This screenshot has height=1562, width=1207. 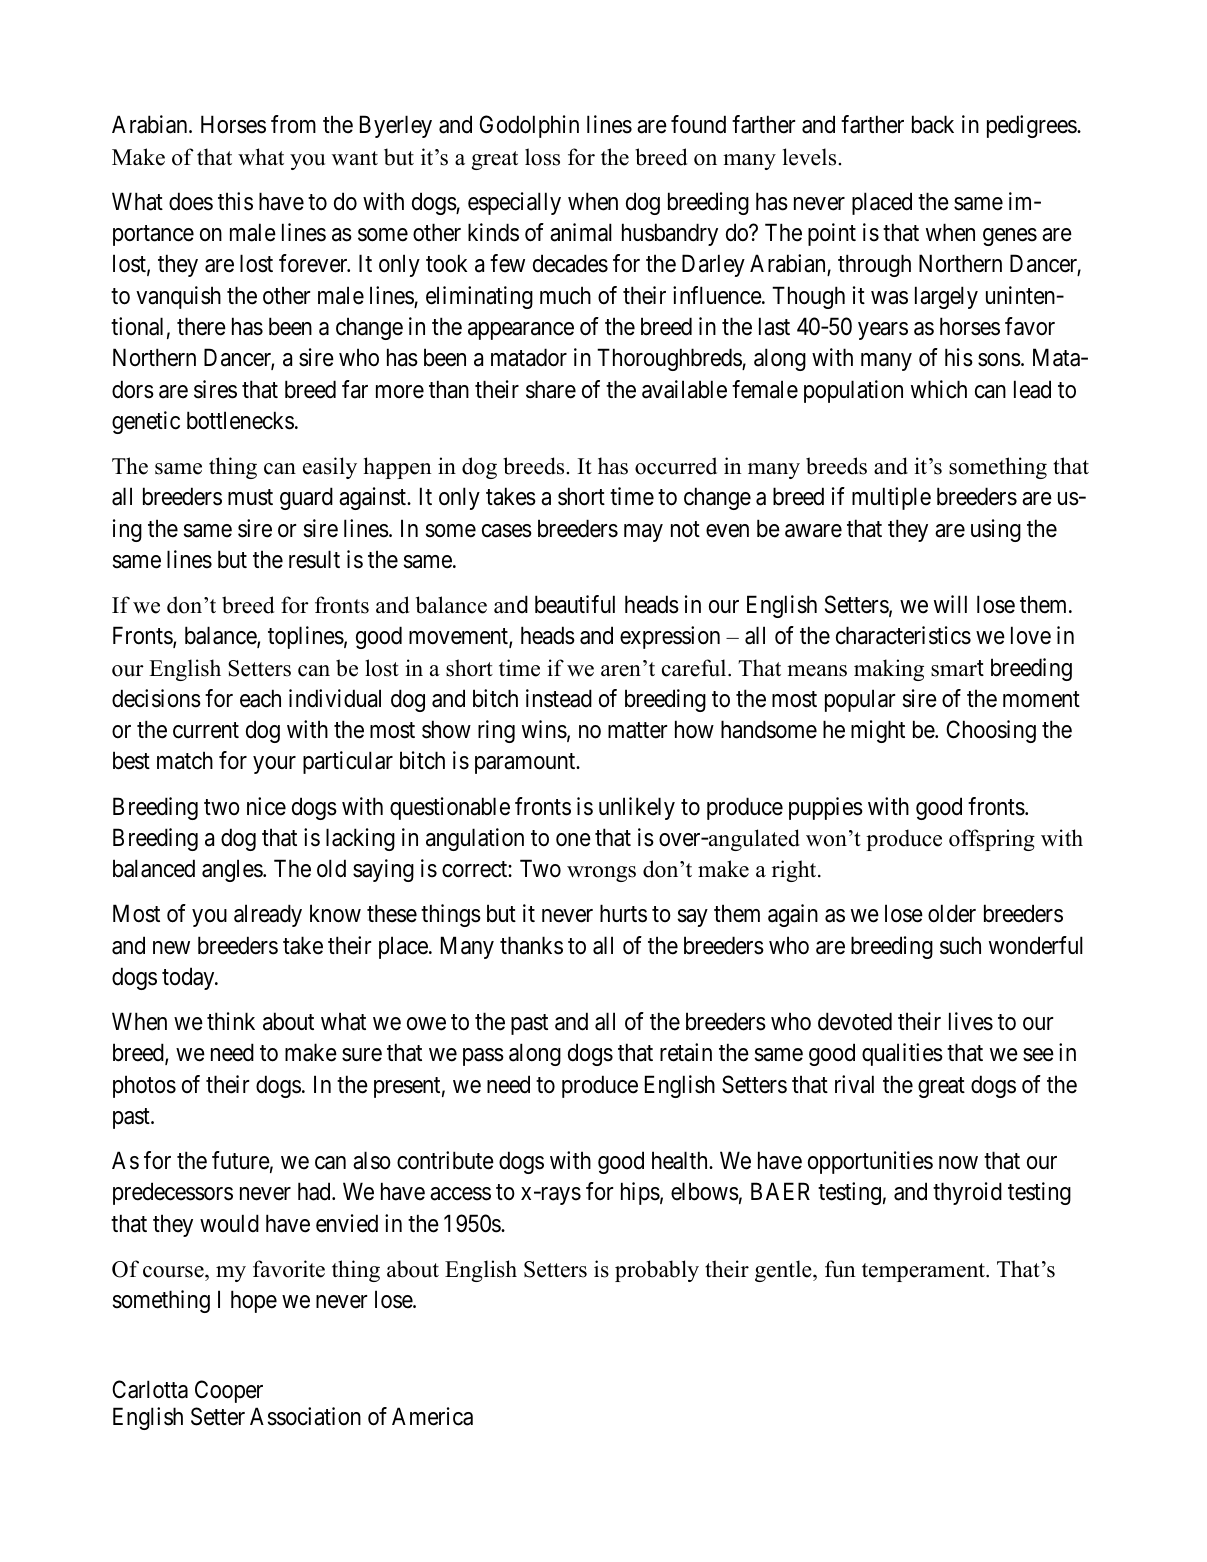 What do you see at coordinates (231, 1021) in the screenshot?
I see `think` at bounding box center [231, 1021].
